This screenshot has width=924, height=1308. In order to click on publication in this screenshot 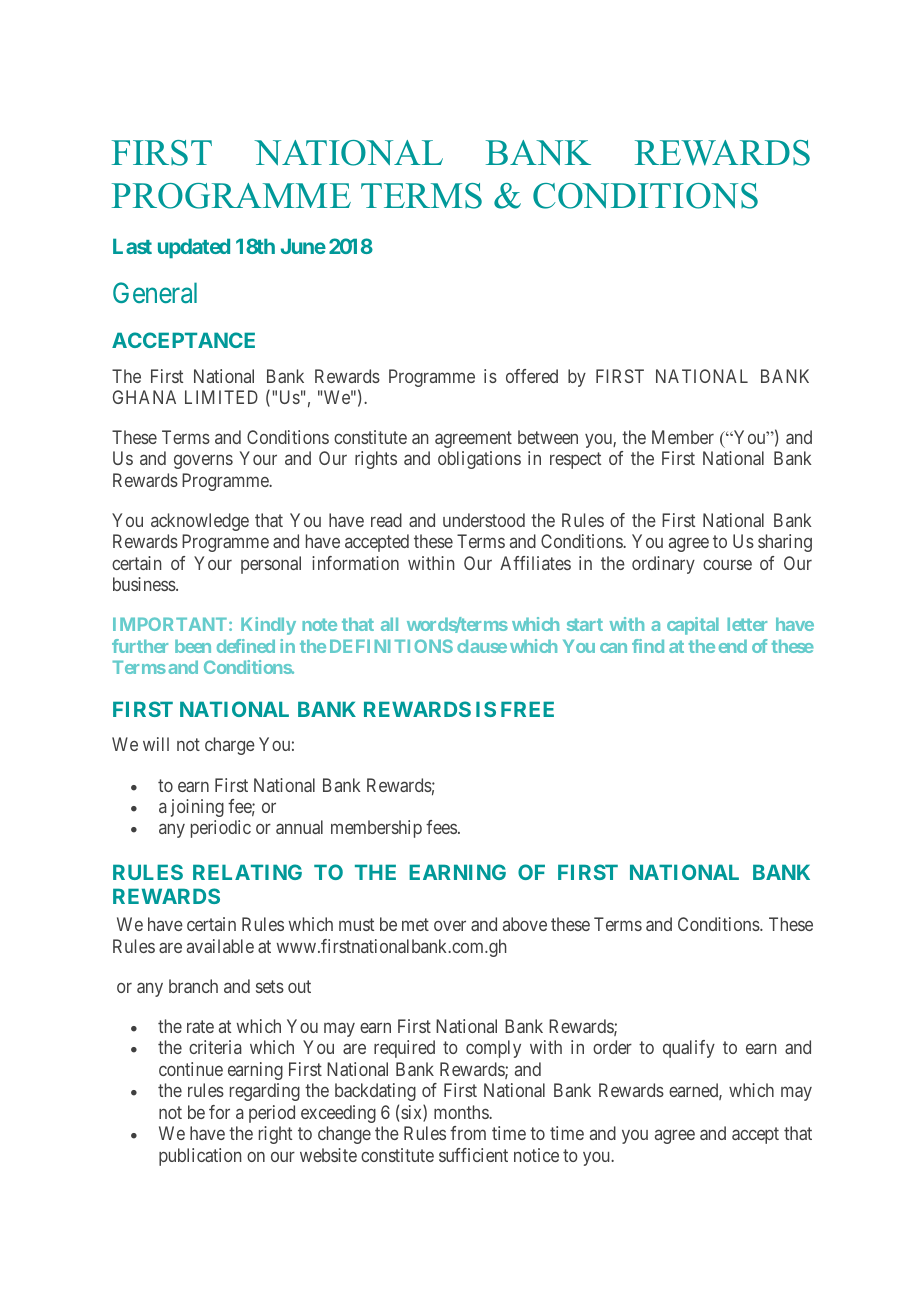, I will do `click(200, 1157)`.
